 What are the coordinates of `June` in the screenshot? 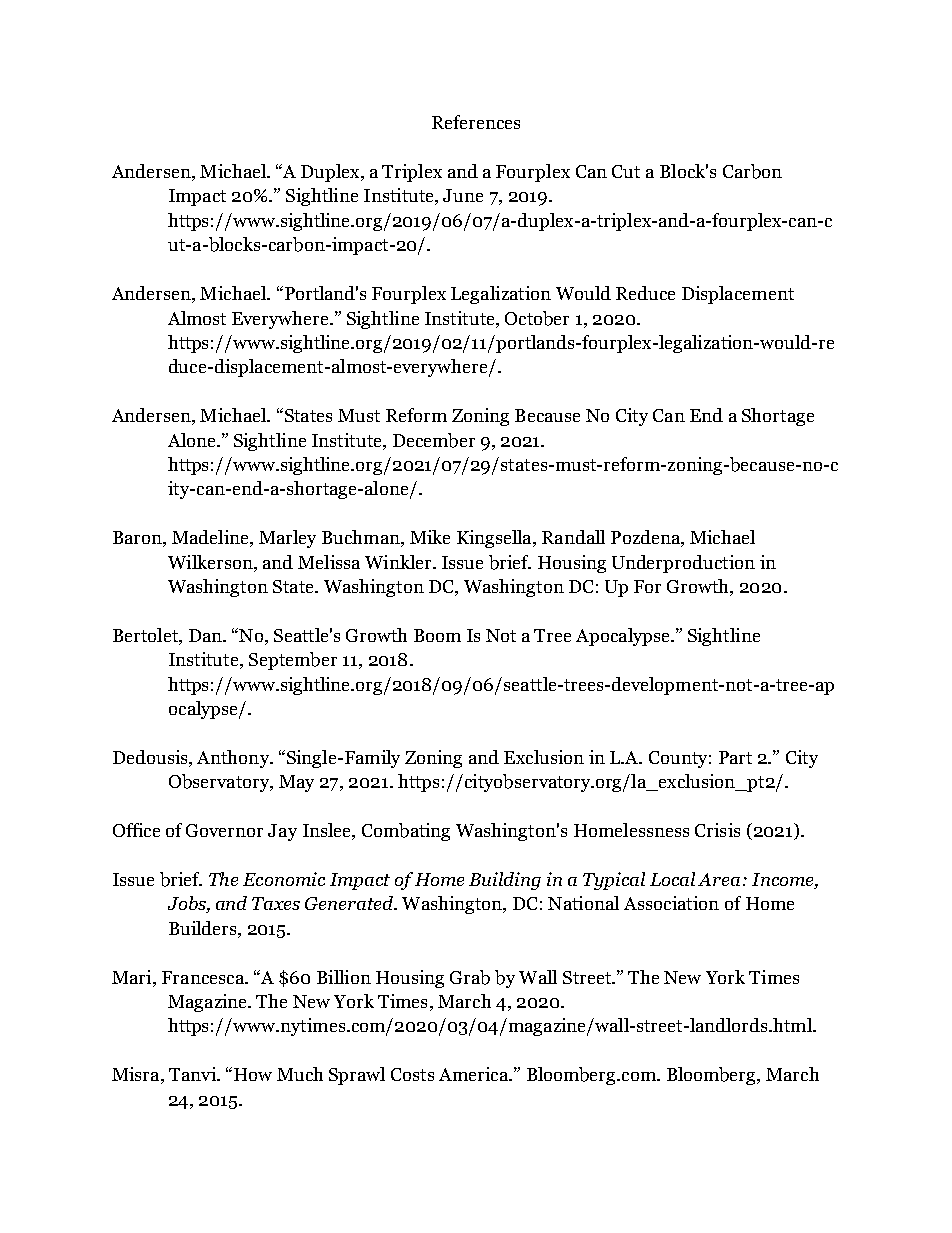 It's located at (463, 195).
